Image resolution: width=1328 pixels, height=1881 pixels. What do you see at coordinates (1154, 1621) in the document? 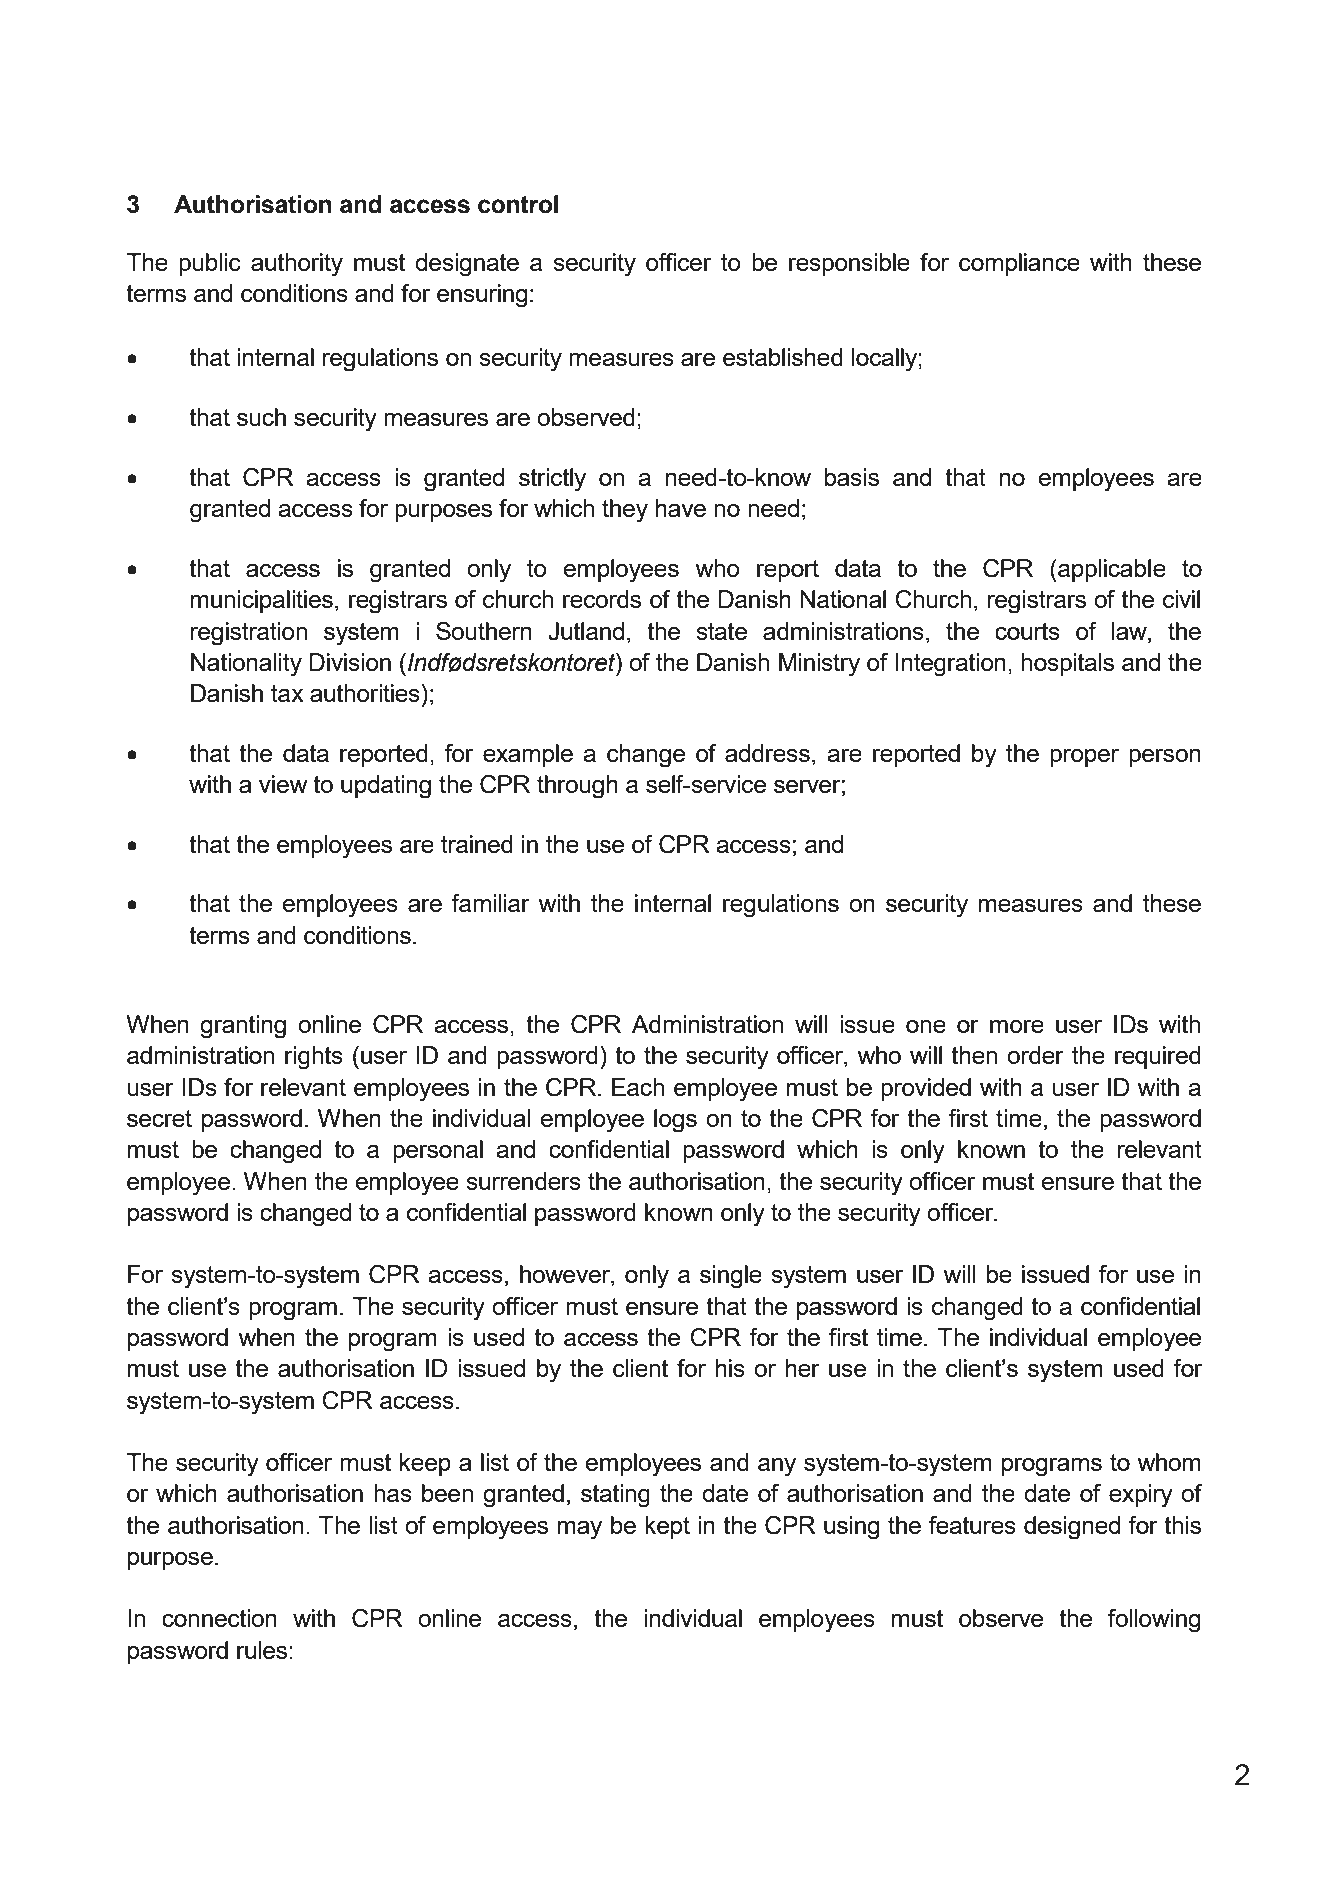
I see `following` at bounding box center [1154, 1621].
